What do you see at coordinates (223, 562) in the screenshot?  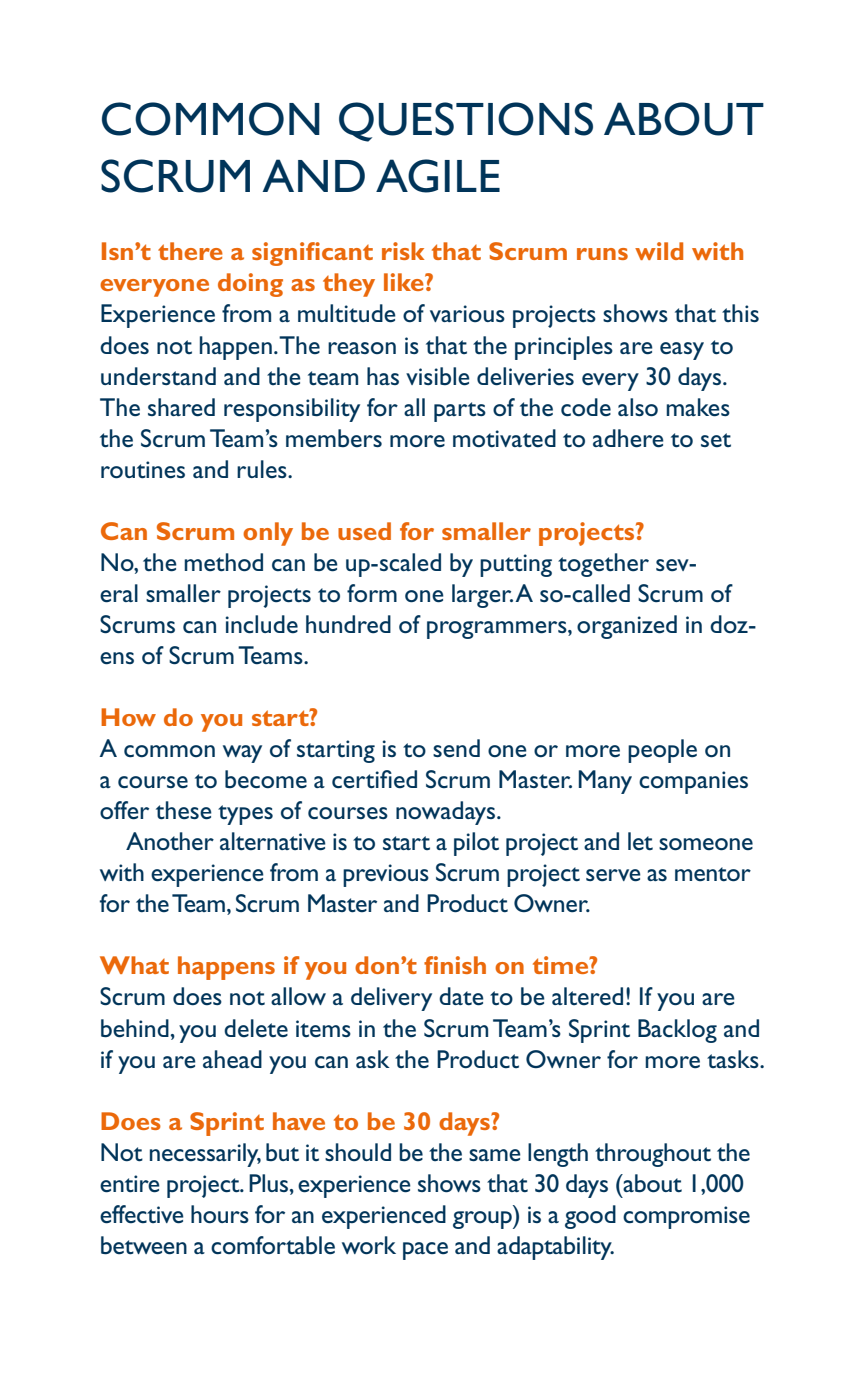 I see `method` at bounding box center [223, 562].
